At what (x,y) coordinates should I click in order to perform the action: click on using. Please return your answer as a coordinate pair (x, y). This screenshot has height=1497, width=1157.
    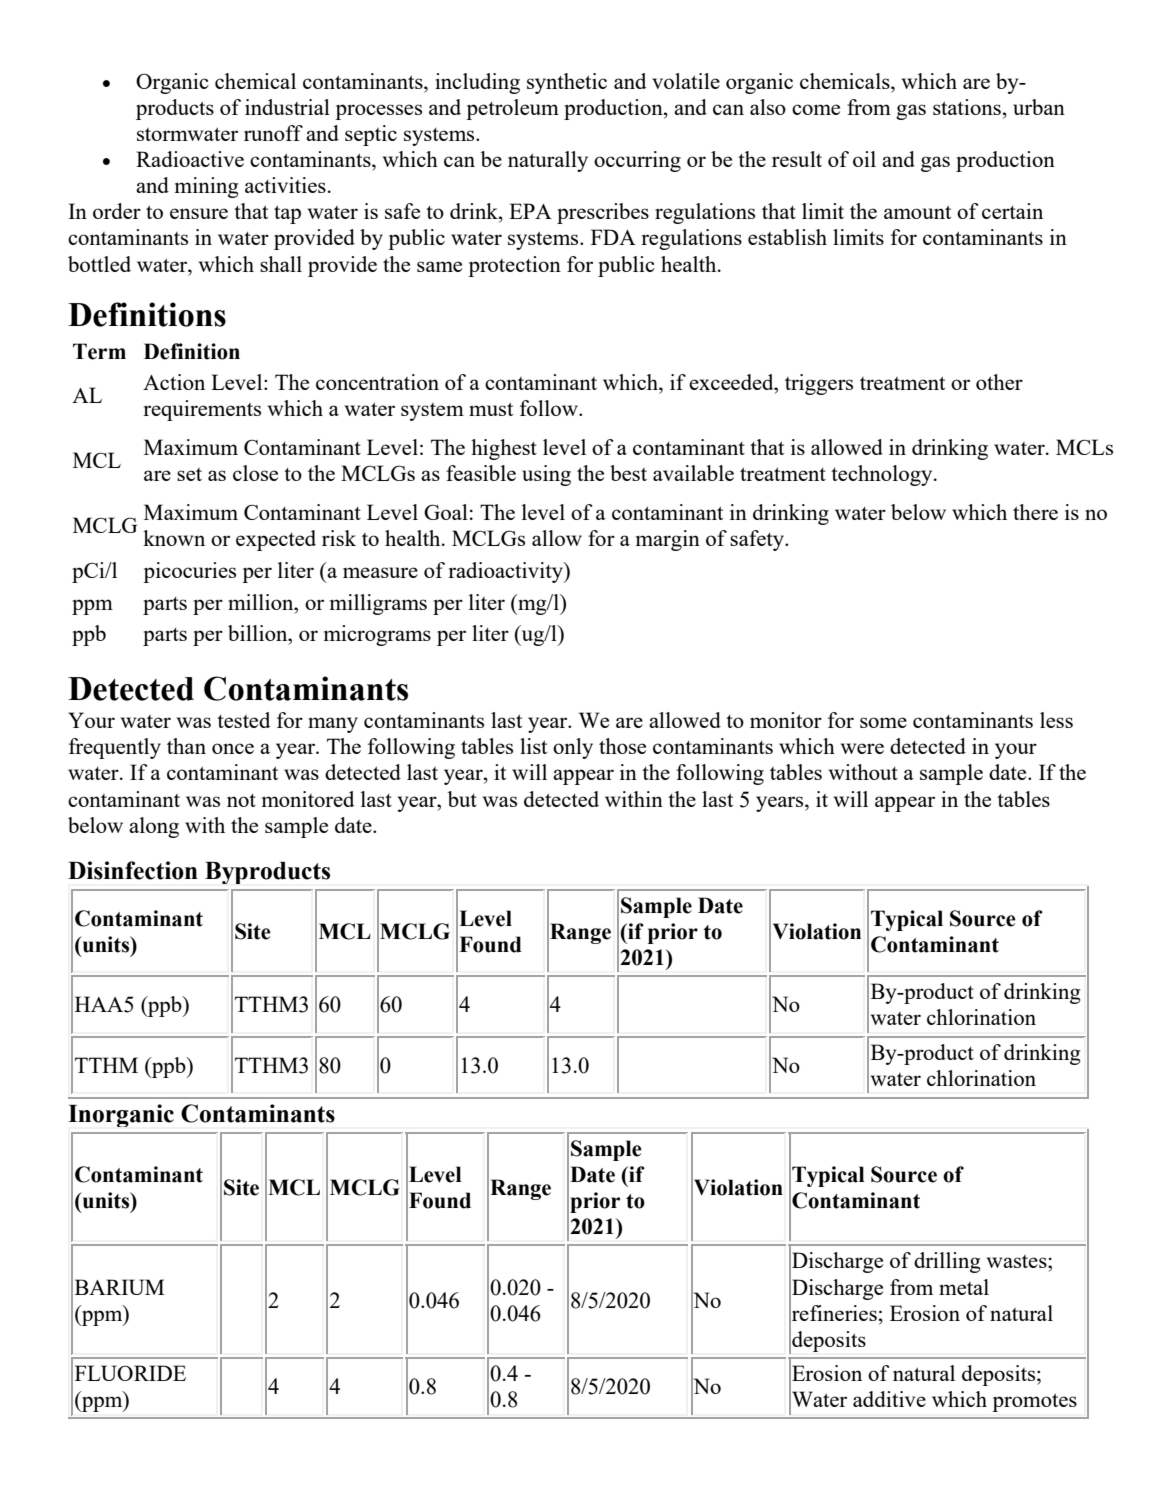
    Looking at the image, I should click on (546, 475).
